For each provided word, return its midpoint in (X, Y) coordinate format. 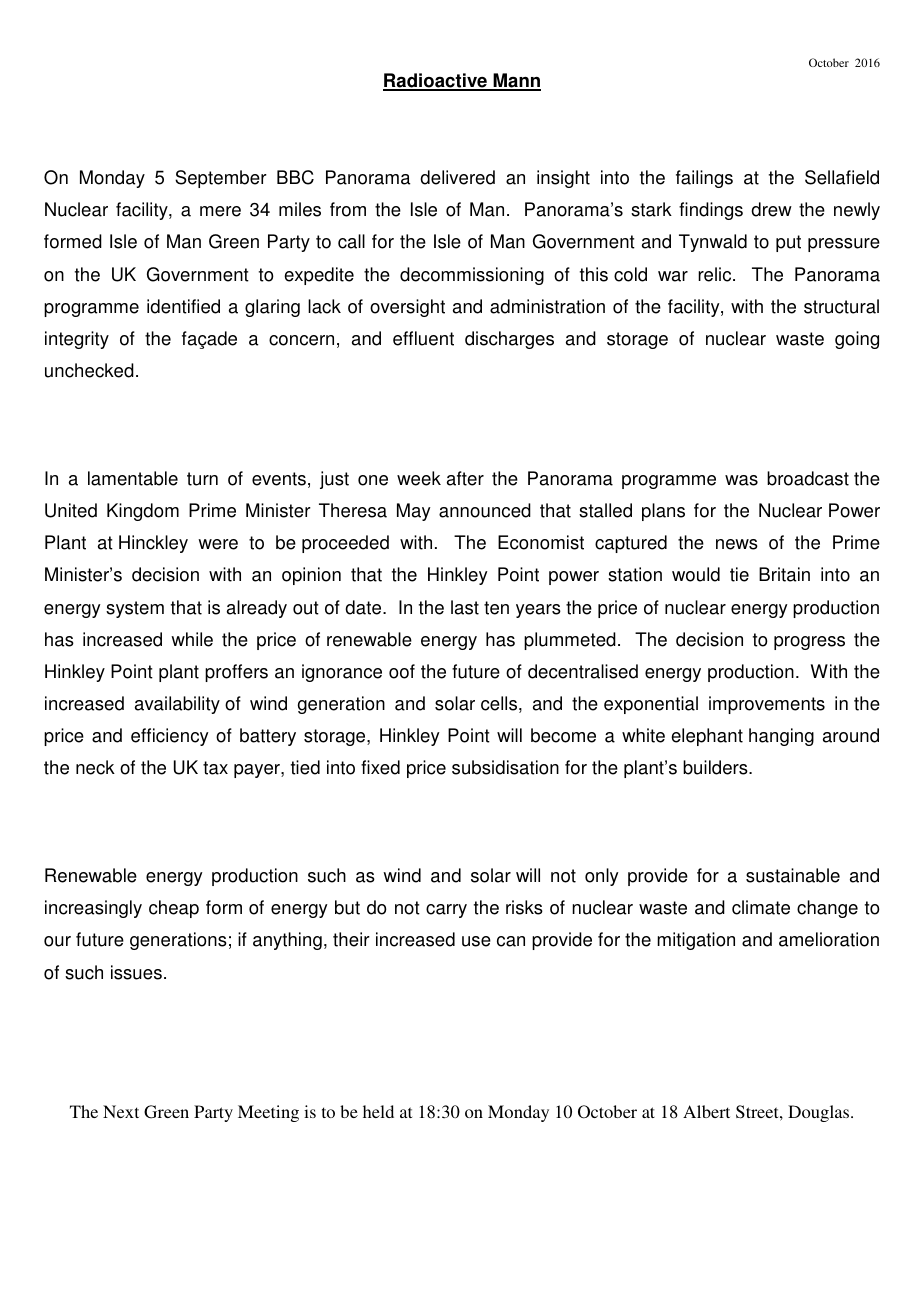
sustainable (793, 875)
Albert (706, 1111)
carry (446, 911)
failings (704, 179)
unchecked (89, 370)
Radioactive (436, 81)
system (135, 609)
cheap (174, 909)
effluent (423, 338)
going (857, 340)
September (221, 179)
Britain (784, 574)
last (465, 607)
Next (121, 1111)
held (378, 1111)
